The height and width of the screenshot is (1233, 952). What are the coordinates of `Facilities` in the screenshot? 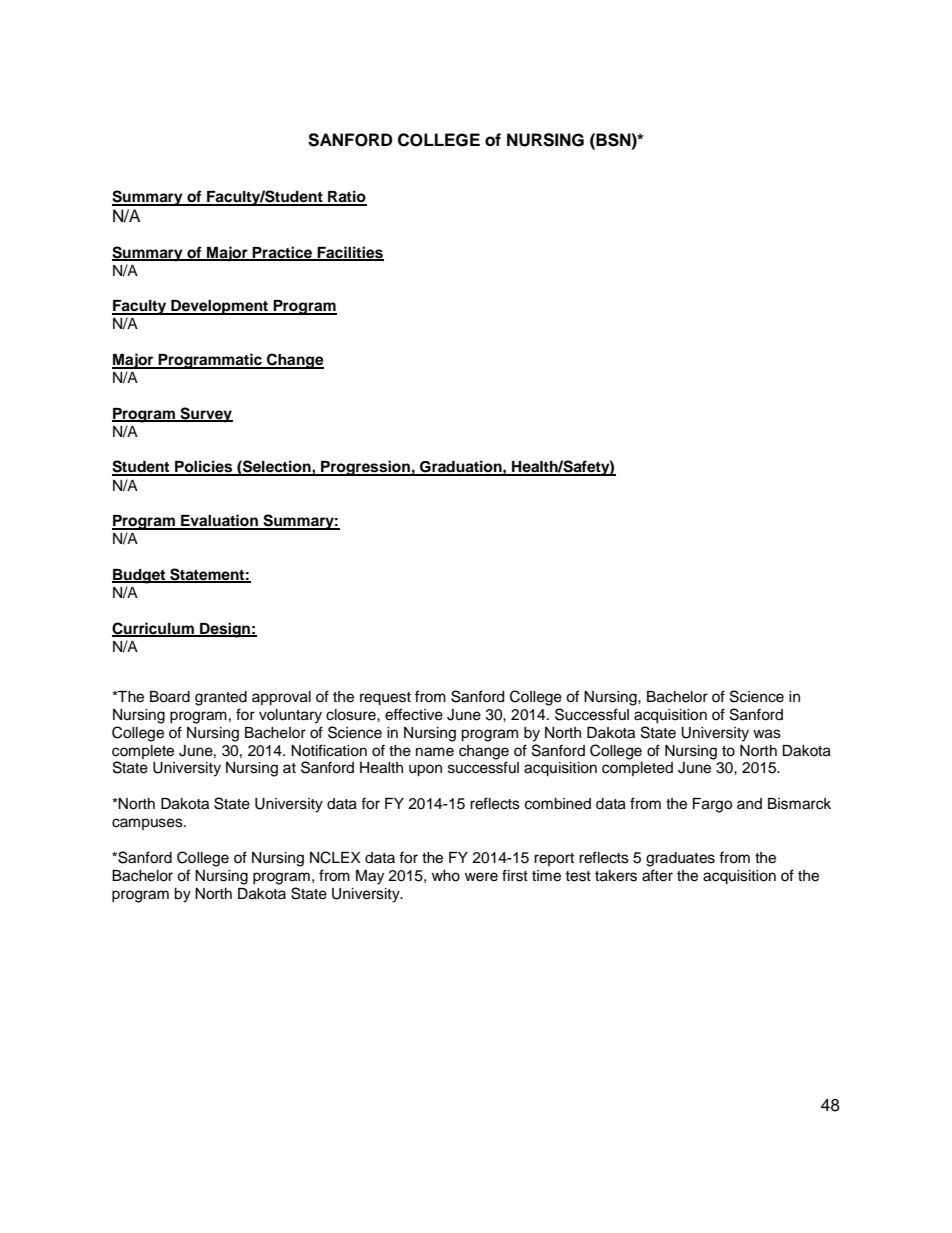 It's located at (349, 253).
